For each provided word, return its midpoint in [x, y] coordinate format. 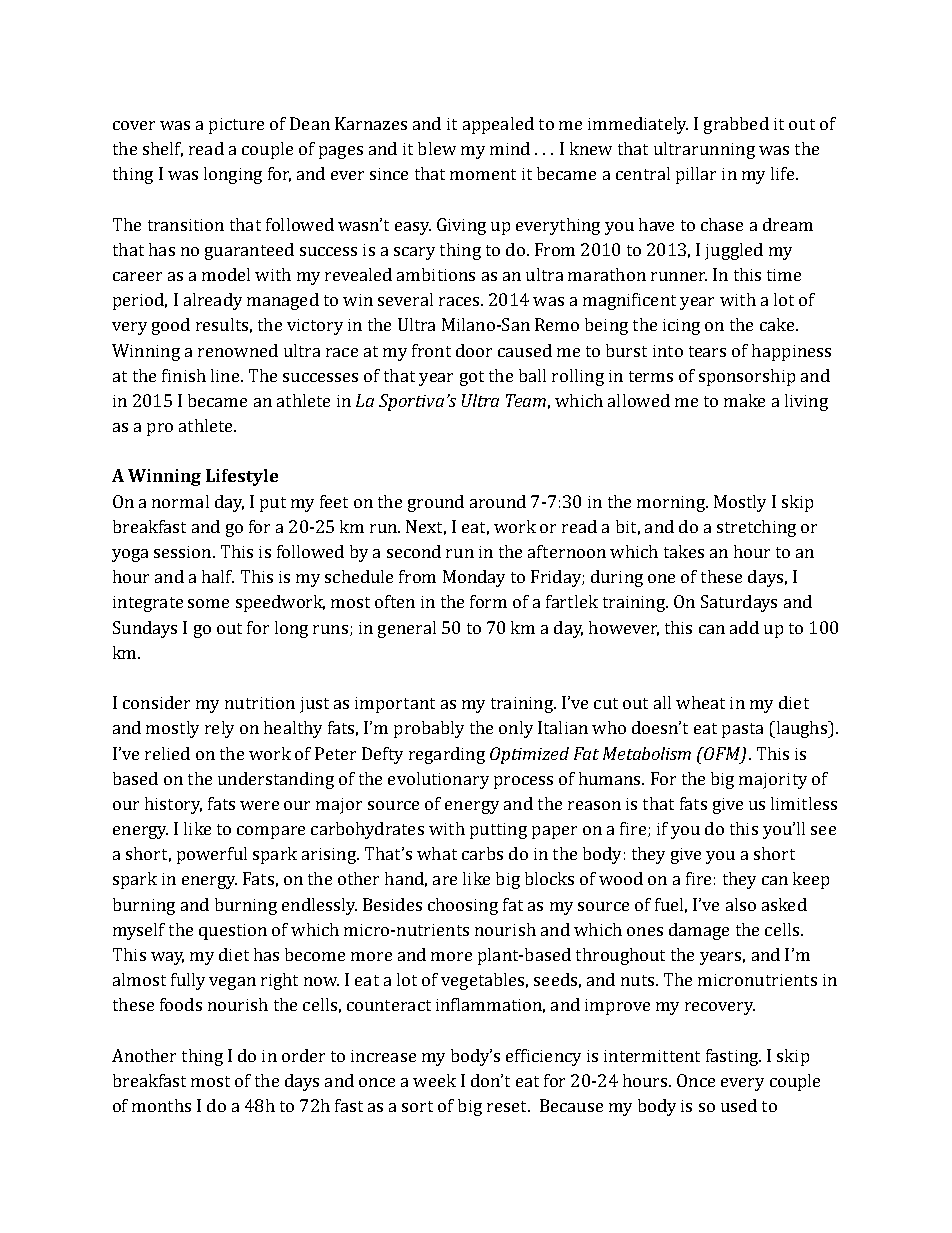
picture [236, 126]
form [488, 601]
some [208, 603]
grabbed [736, 125]
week [434, 1080]
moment [483, 174]
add [744, 627]
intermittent [652, 1056]
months [161, 1105]
